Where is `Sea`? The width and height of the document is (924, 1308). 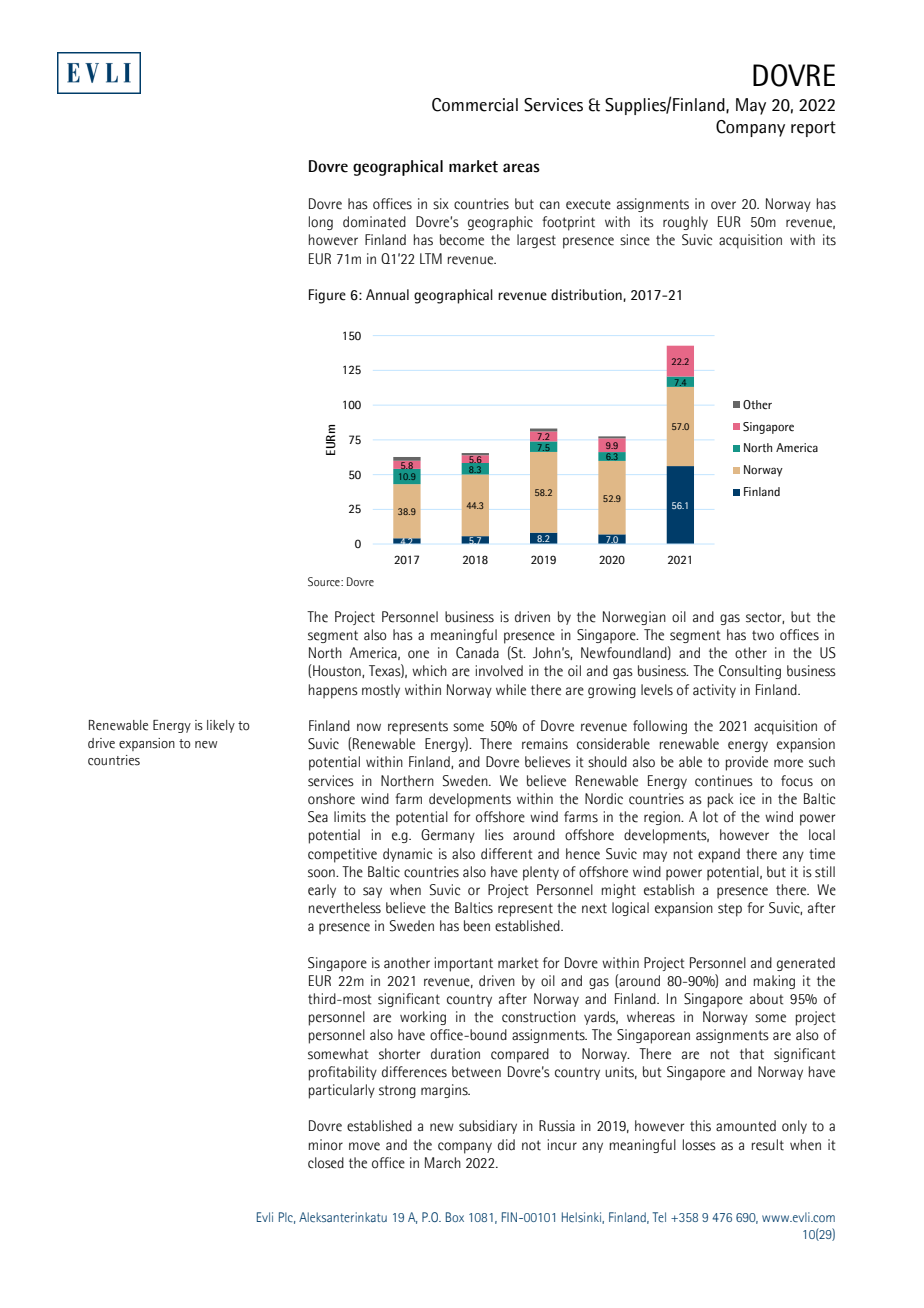 Sea is located at coordinates (318, 817).
